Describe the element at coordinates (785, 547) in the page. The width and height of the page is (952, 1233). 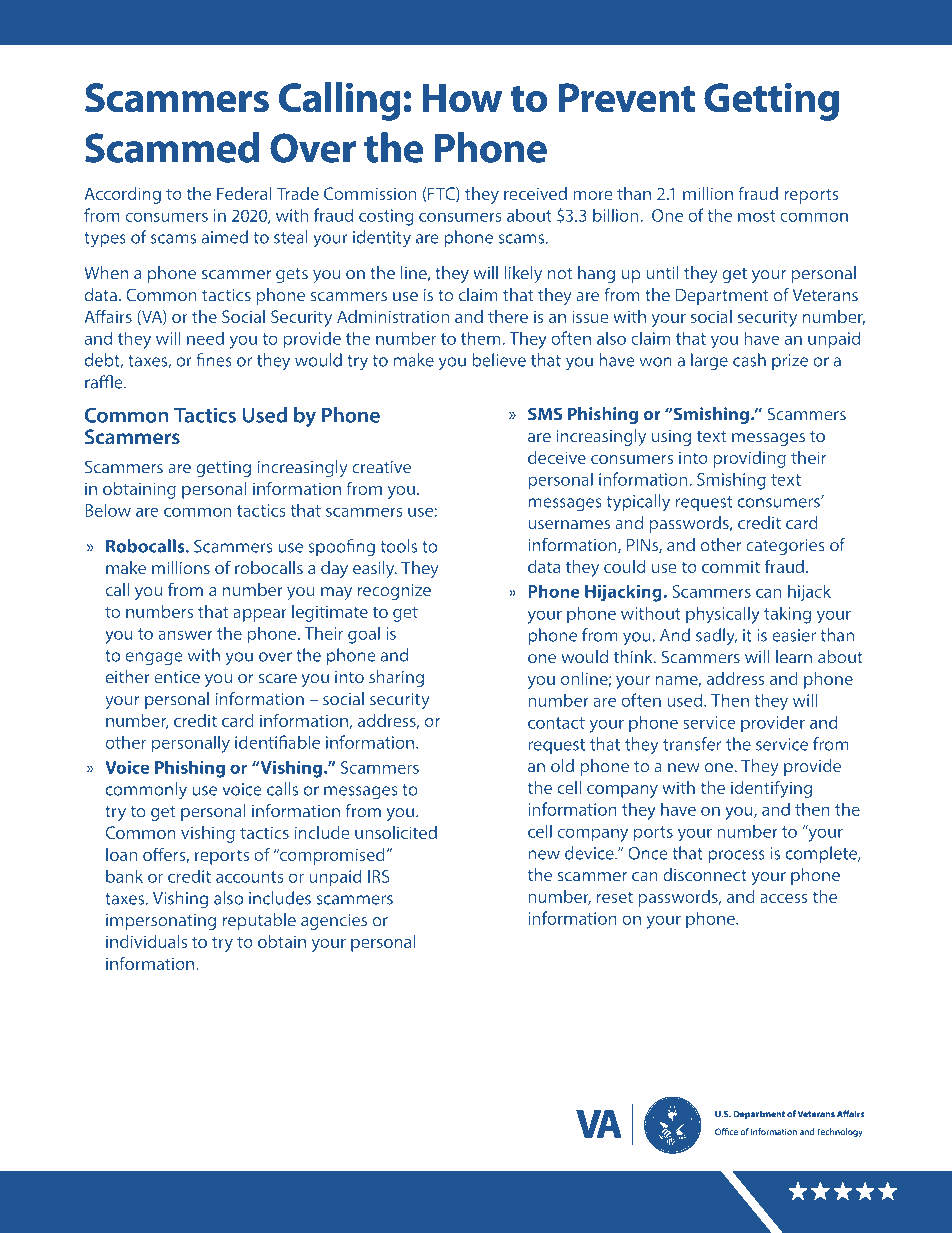
I see `categories` at that location.
